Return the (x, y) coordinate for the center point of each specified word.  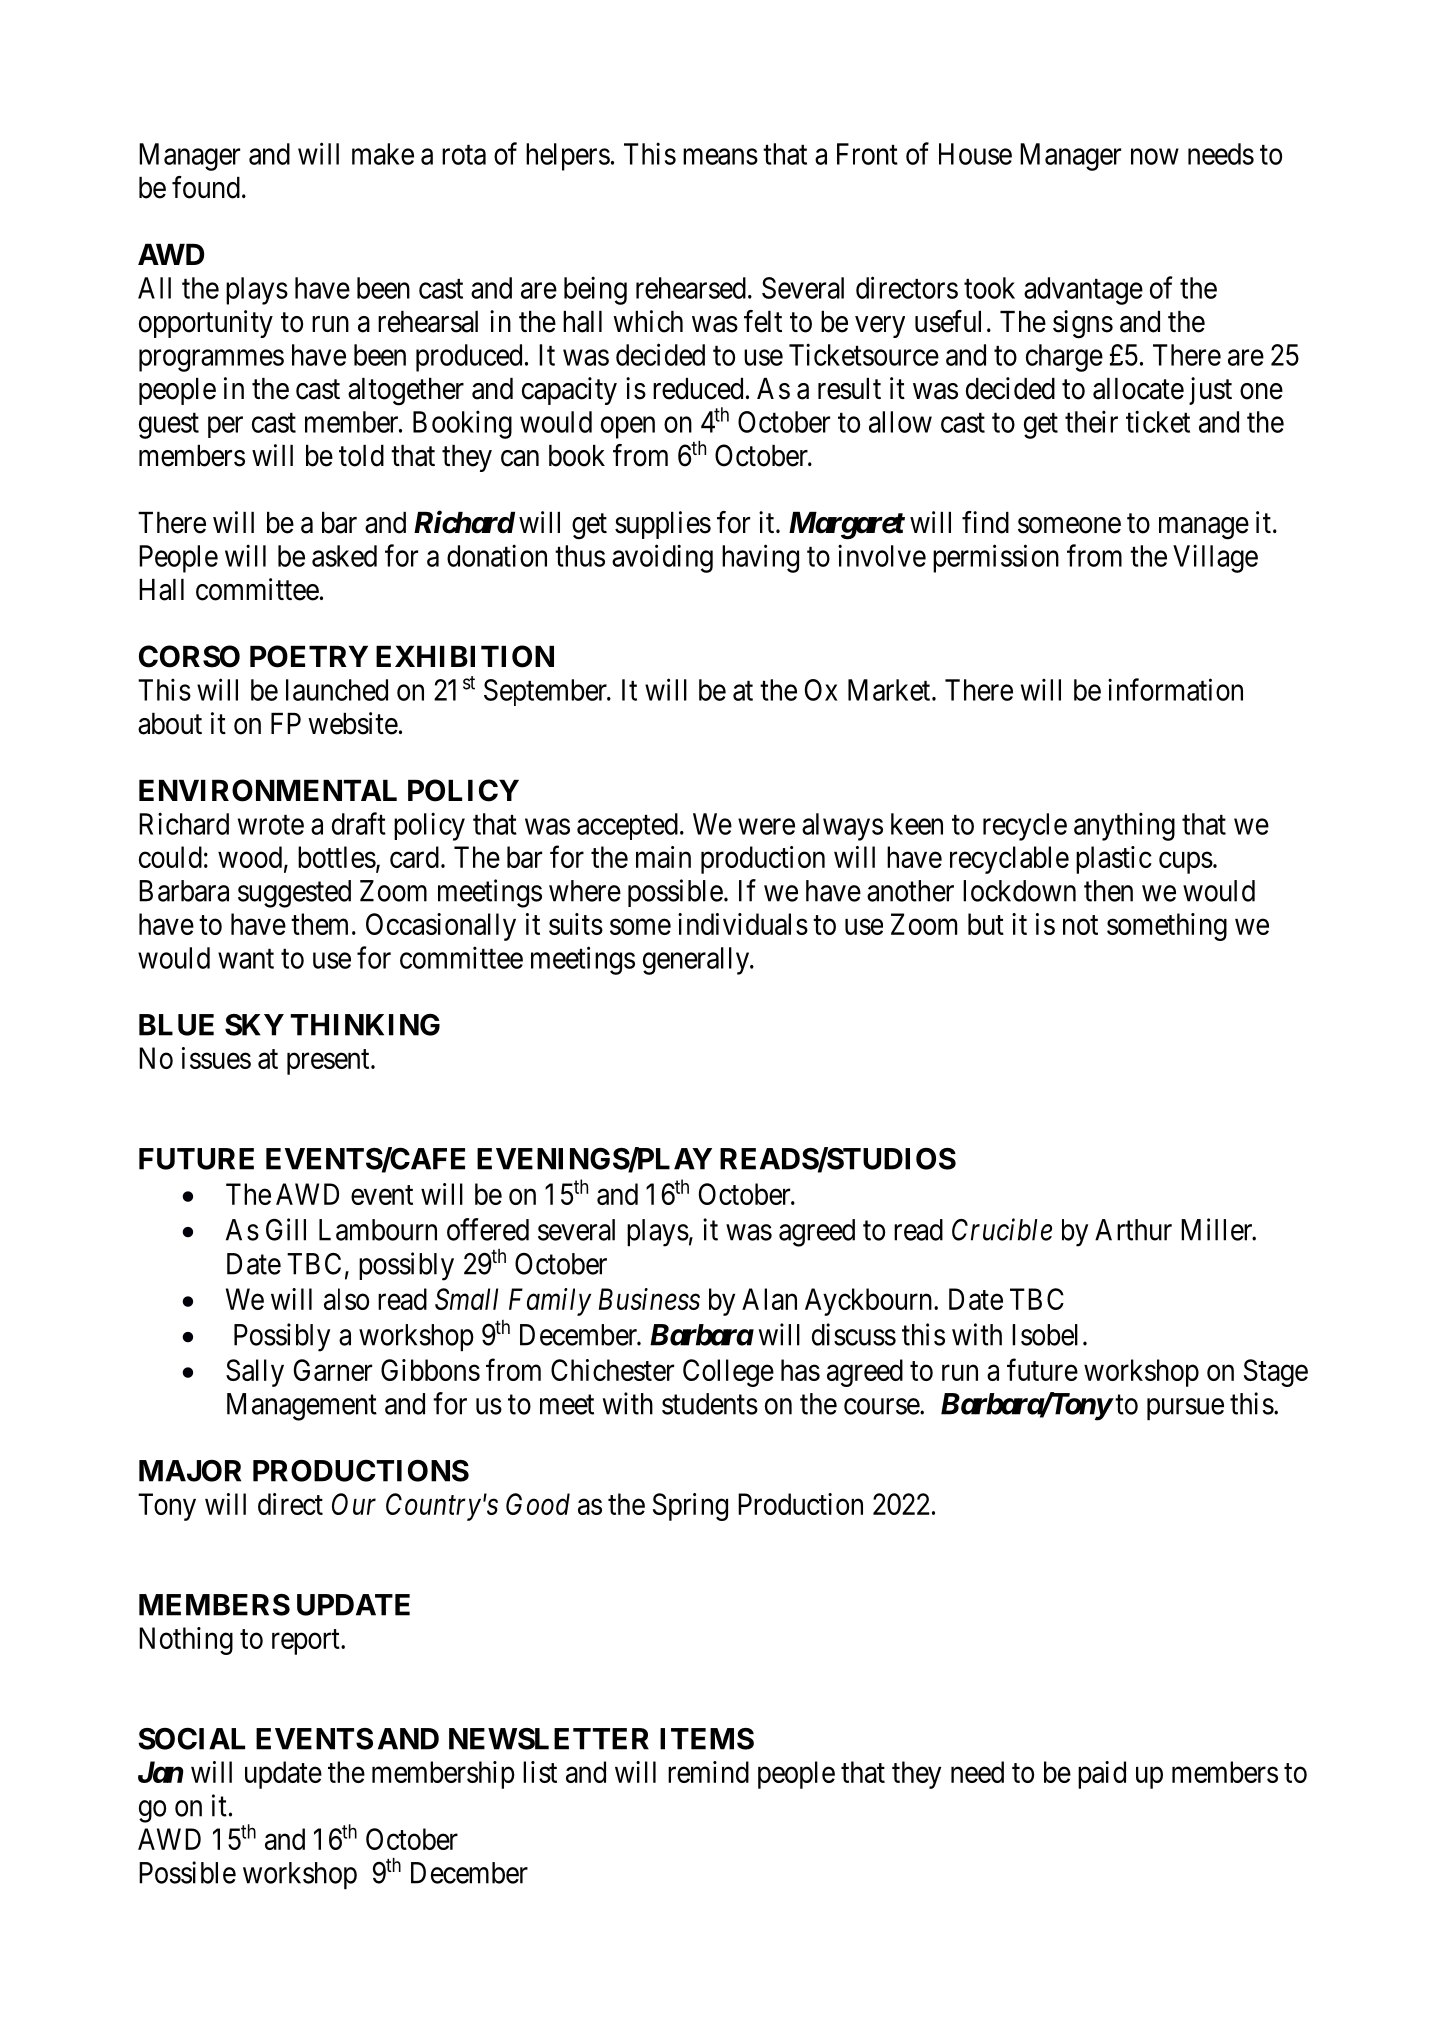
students (710, 1404)
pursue (1185, 1409)
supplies (663, 525)
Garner (333, 1370)
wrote (271, 825)
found (206, 187)
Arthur (1133, 1230)
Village (1215, 558)
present (329, 1062)
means (720, 157)
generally (697, 961)
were (766, 827)
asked (344, 556)
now (1155, 157)
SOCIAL (191, 1738)
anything (1124, 826)
